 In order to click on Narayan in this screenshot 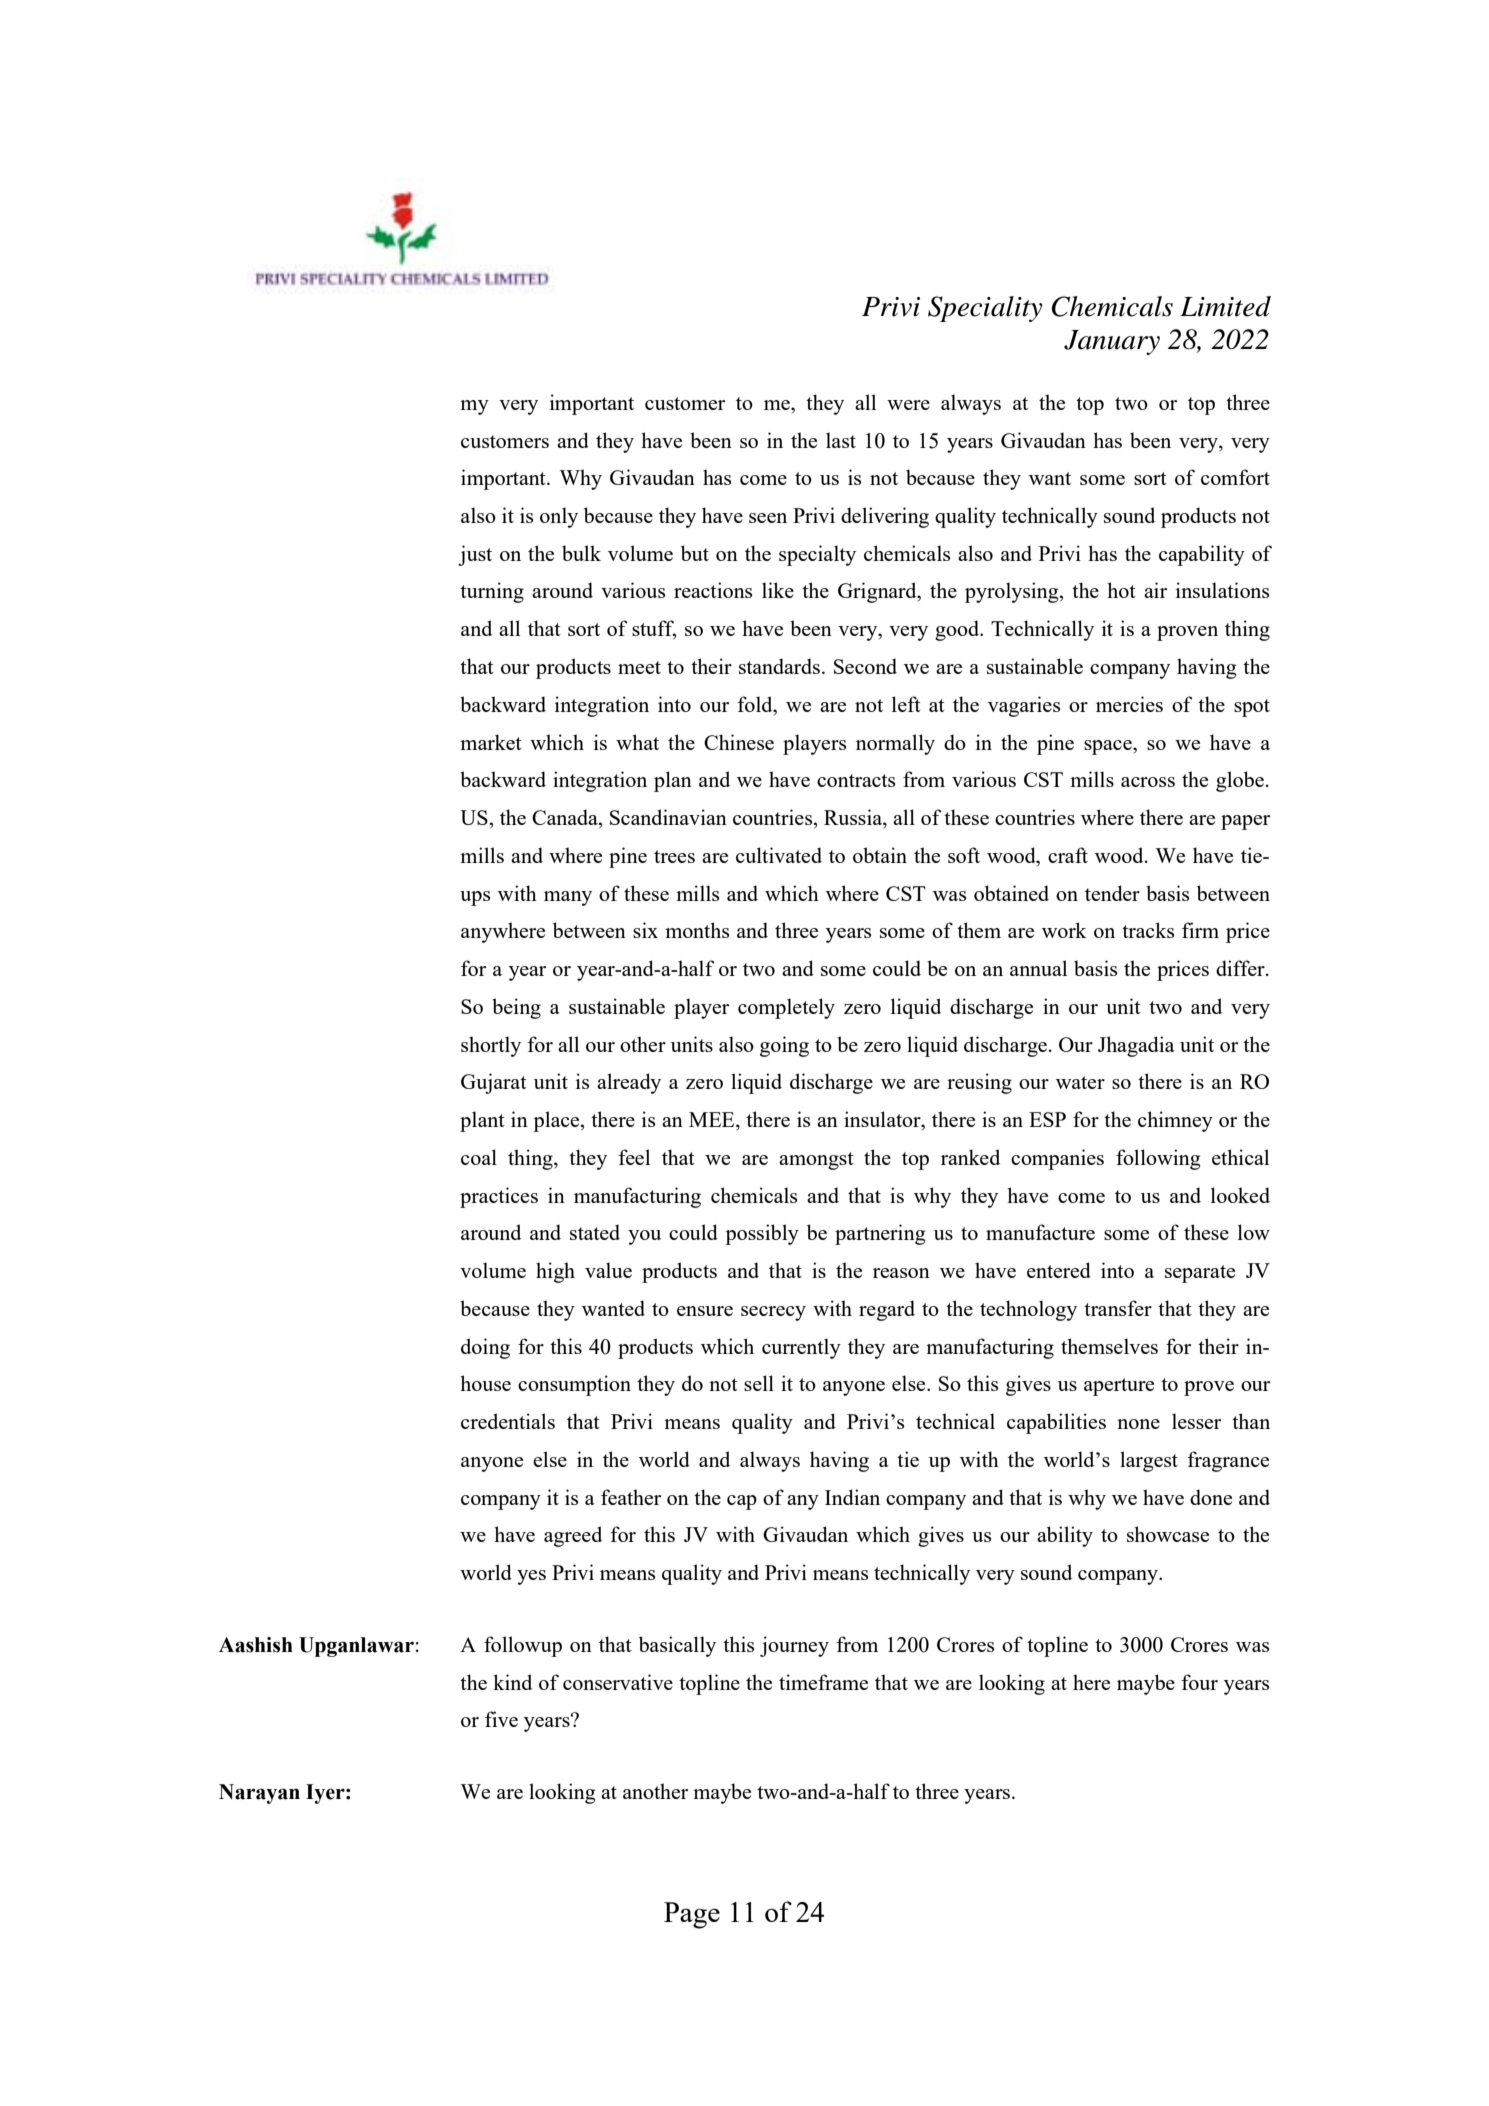, I will do `click(259, 1794)`.
